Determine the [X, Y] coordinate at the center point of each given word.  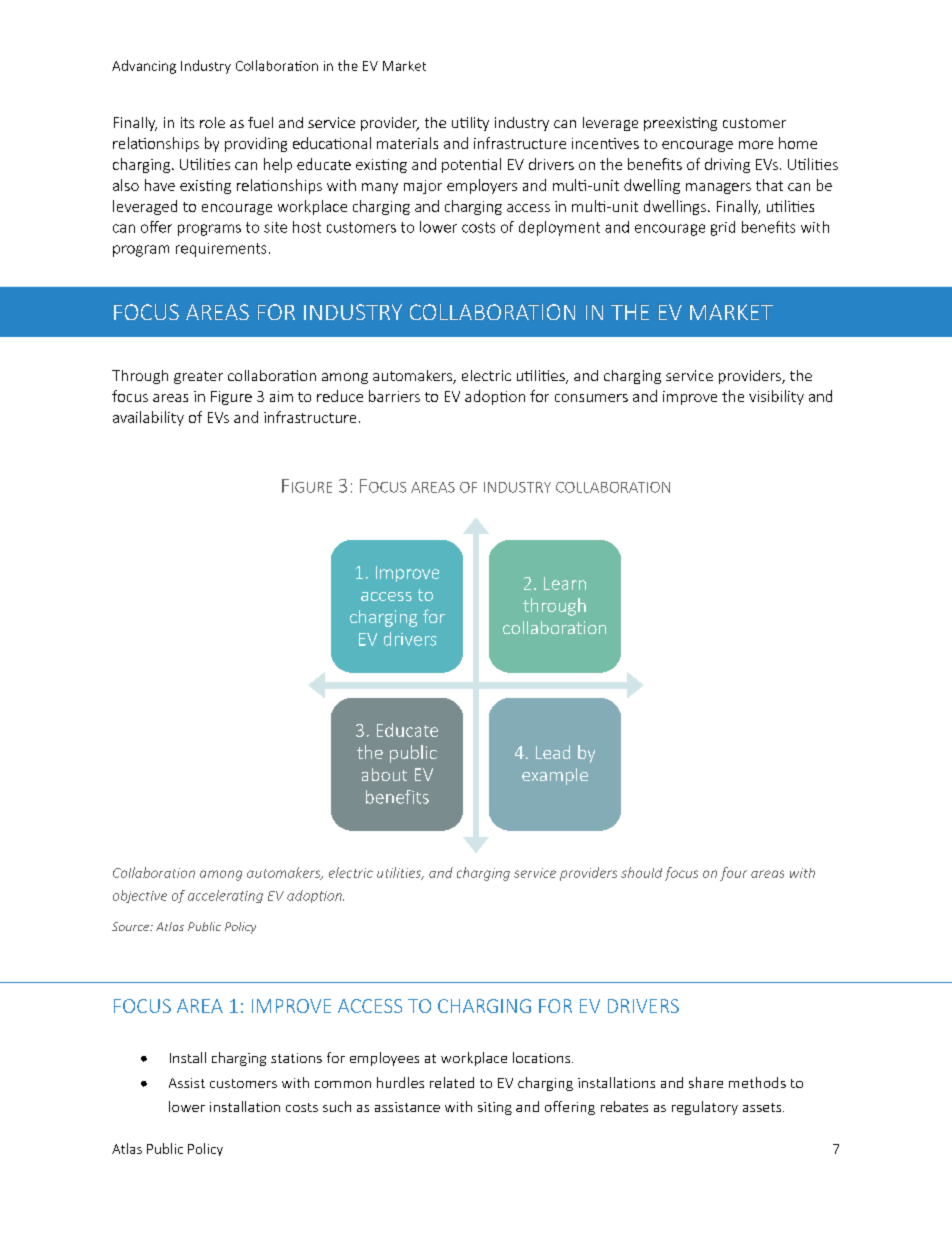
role [212, 122]
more [756, 145]
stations [296, 1058]
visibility [776, 397]
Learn [565, 583]
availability [148, 418]
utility [470, 124]
